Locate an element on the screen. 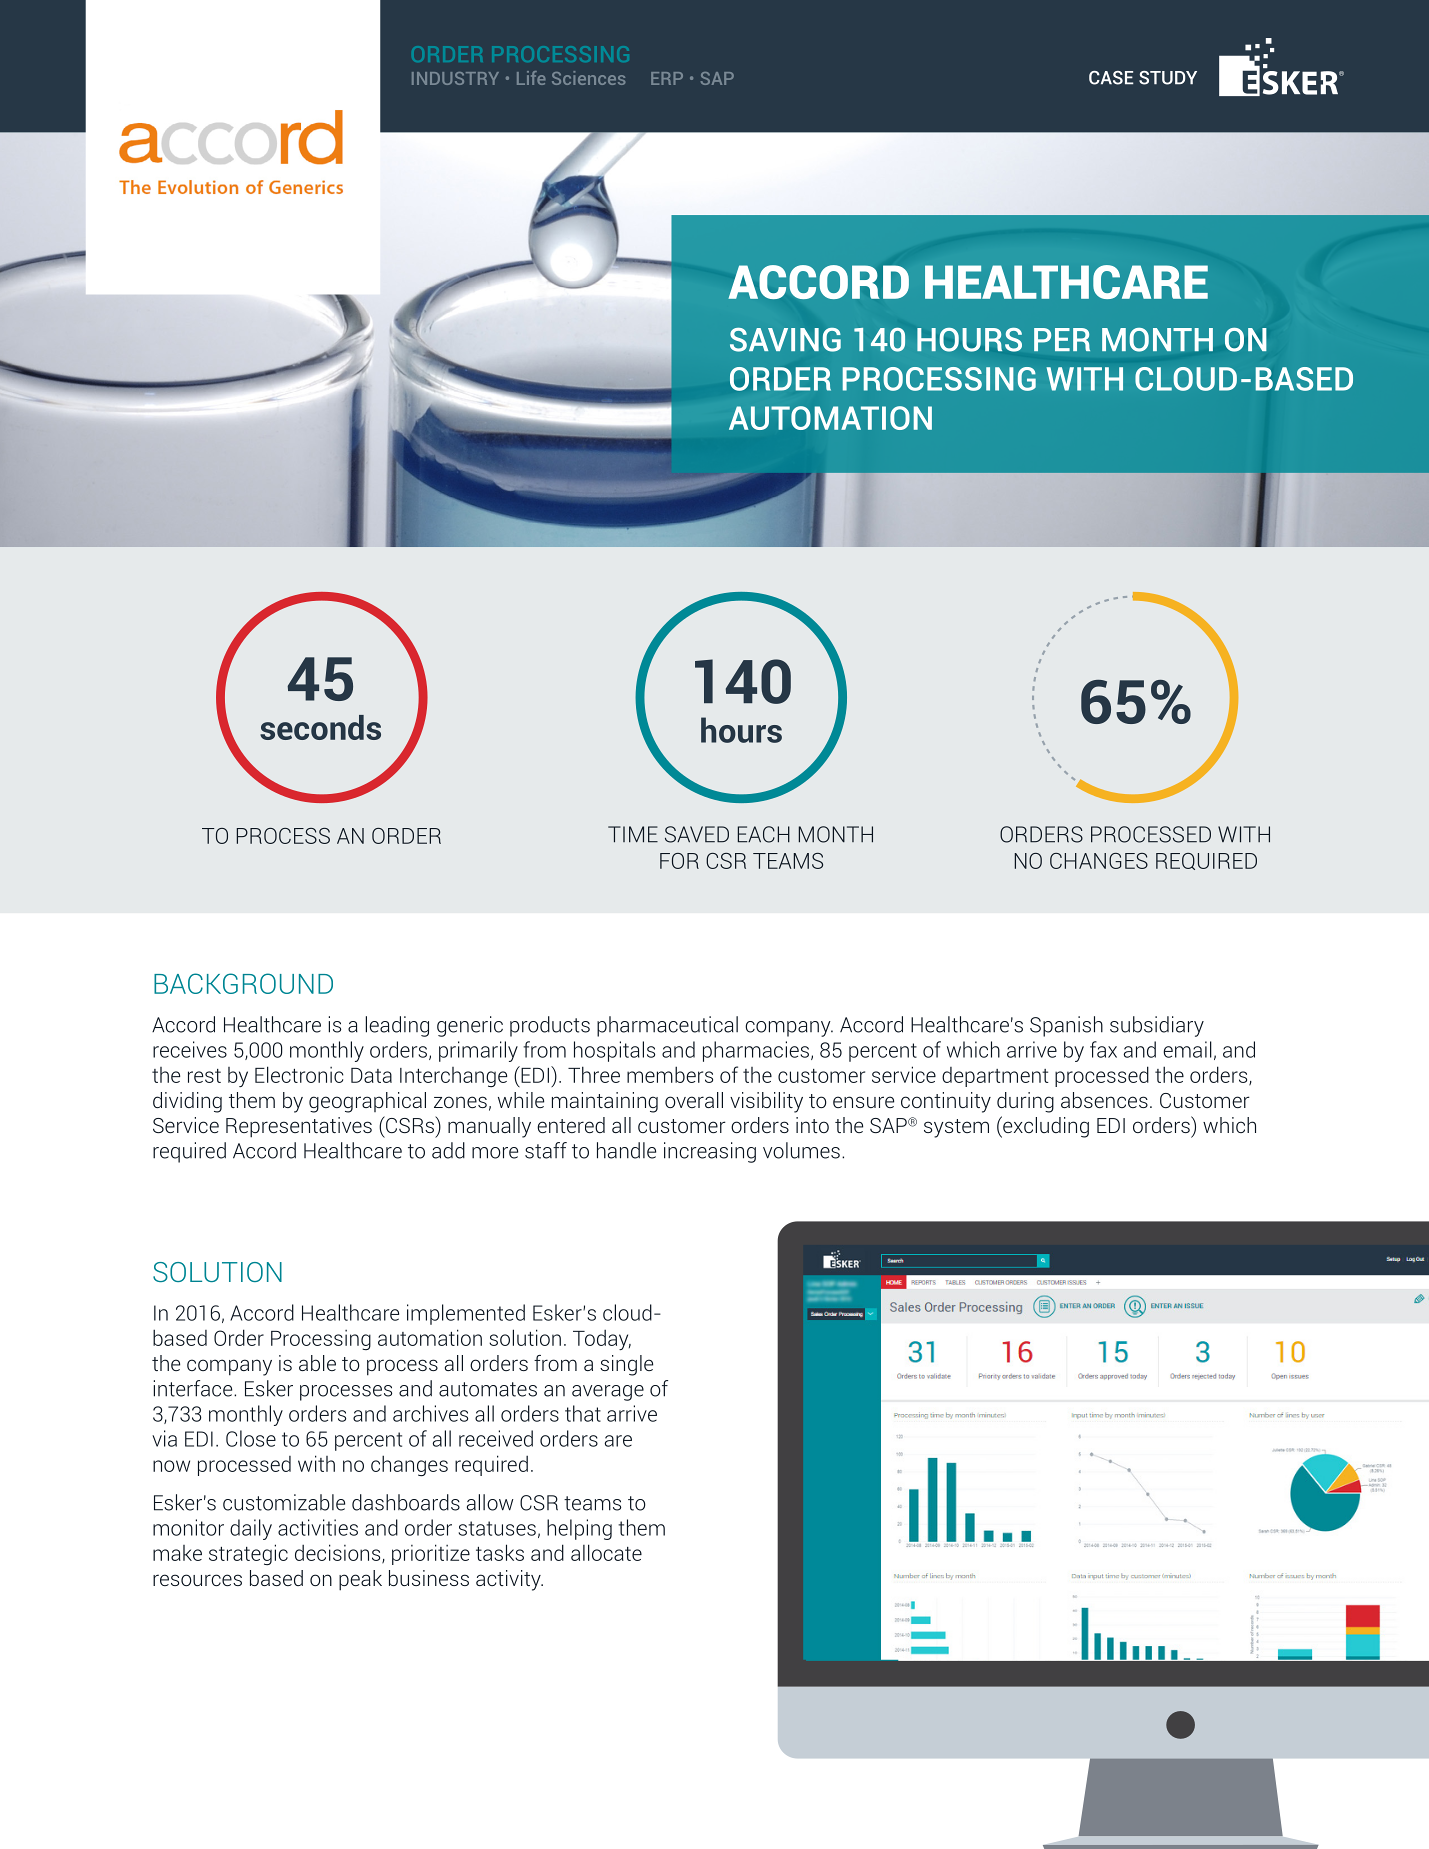  ERP is located at coordinates (667, 78).
